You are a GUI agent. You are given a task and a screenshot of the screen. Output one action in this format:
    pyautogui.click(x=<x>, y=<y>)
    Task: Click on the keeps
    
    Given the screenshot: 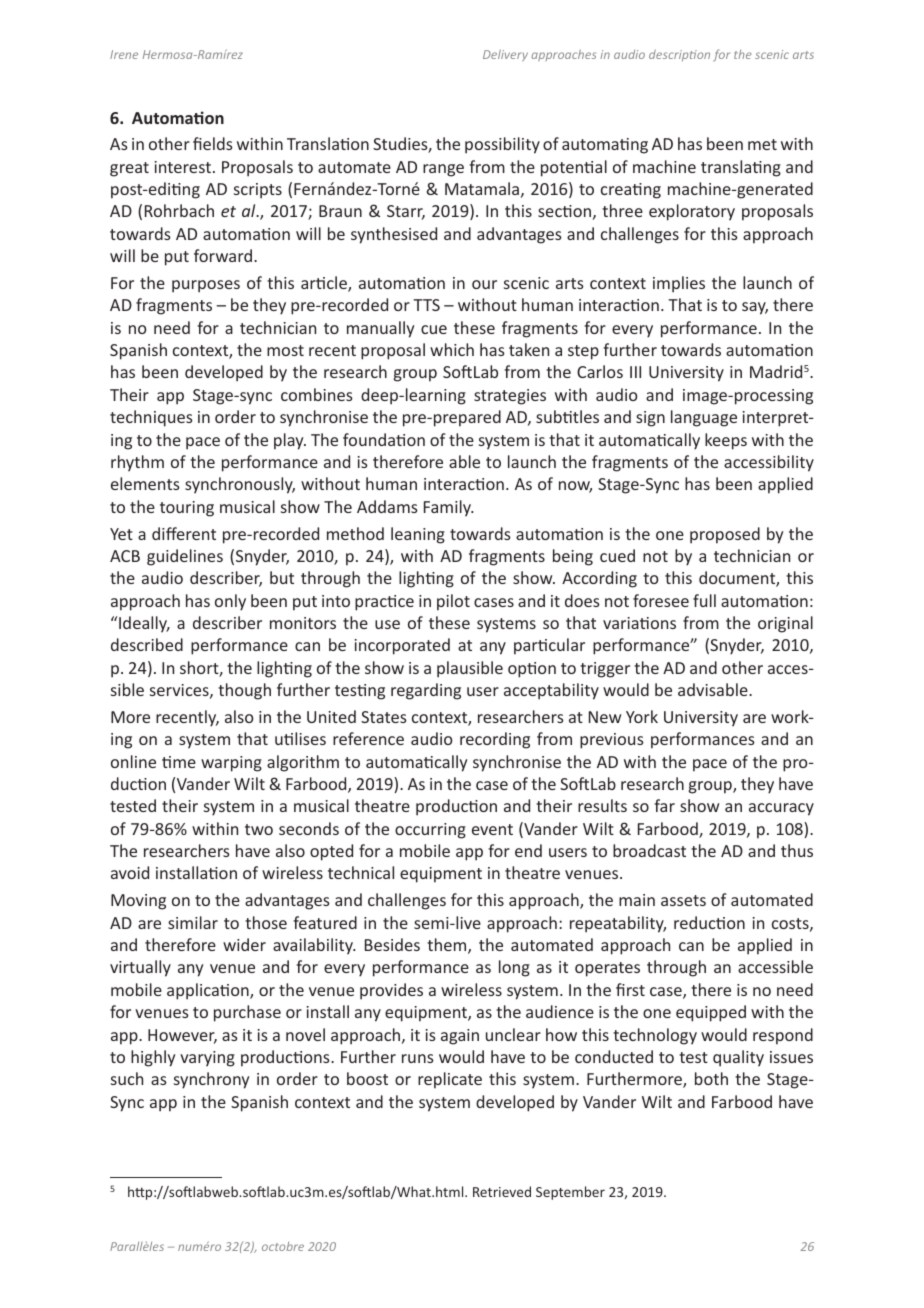 What is the action you would take?
    pyautogui.click(x=726, y=441)
